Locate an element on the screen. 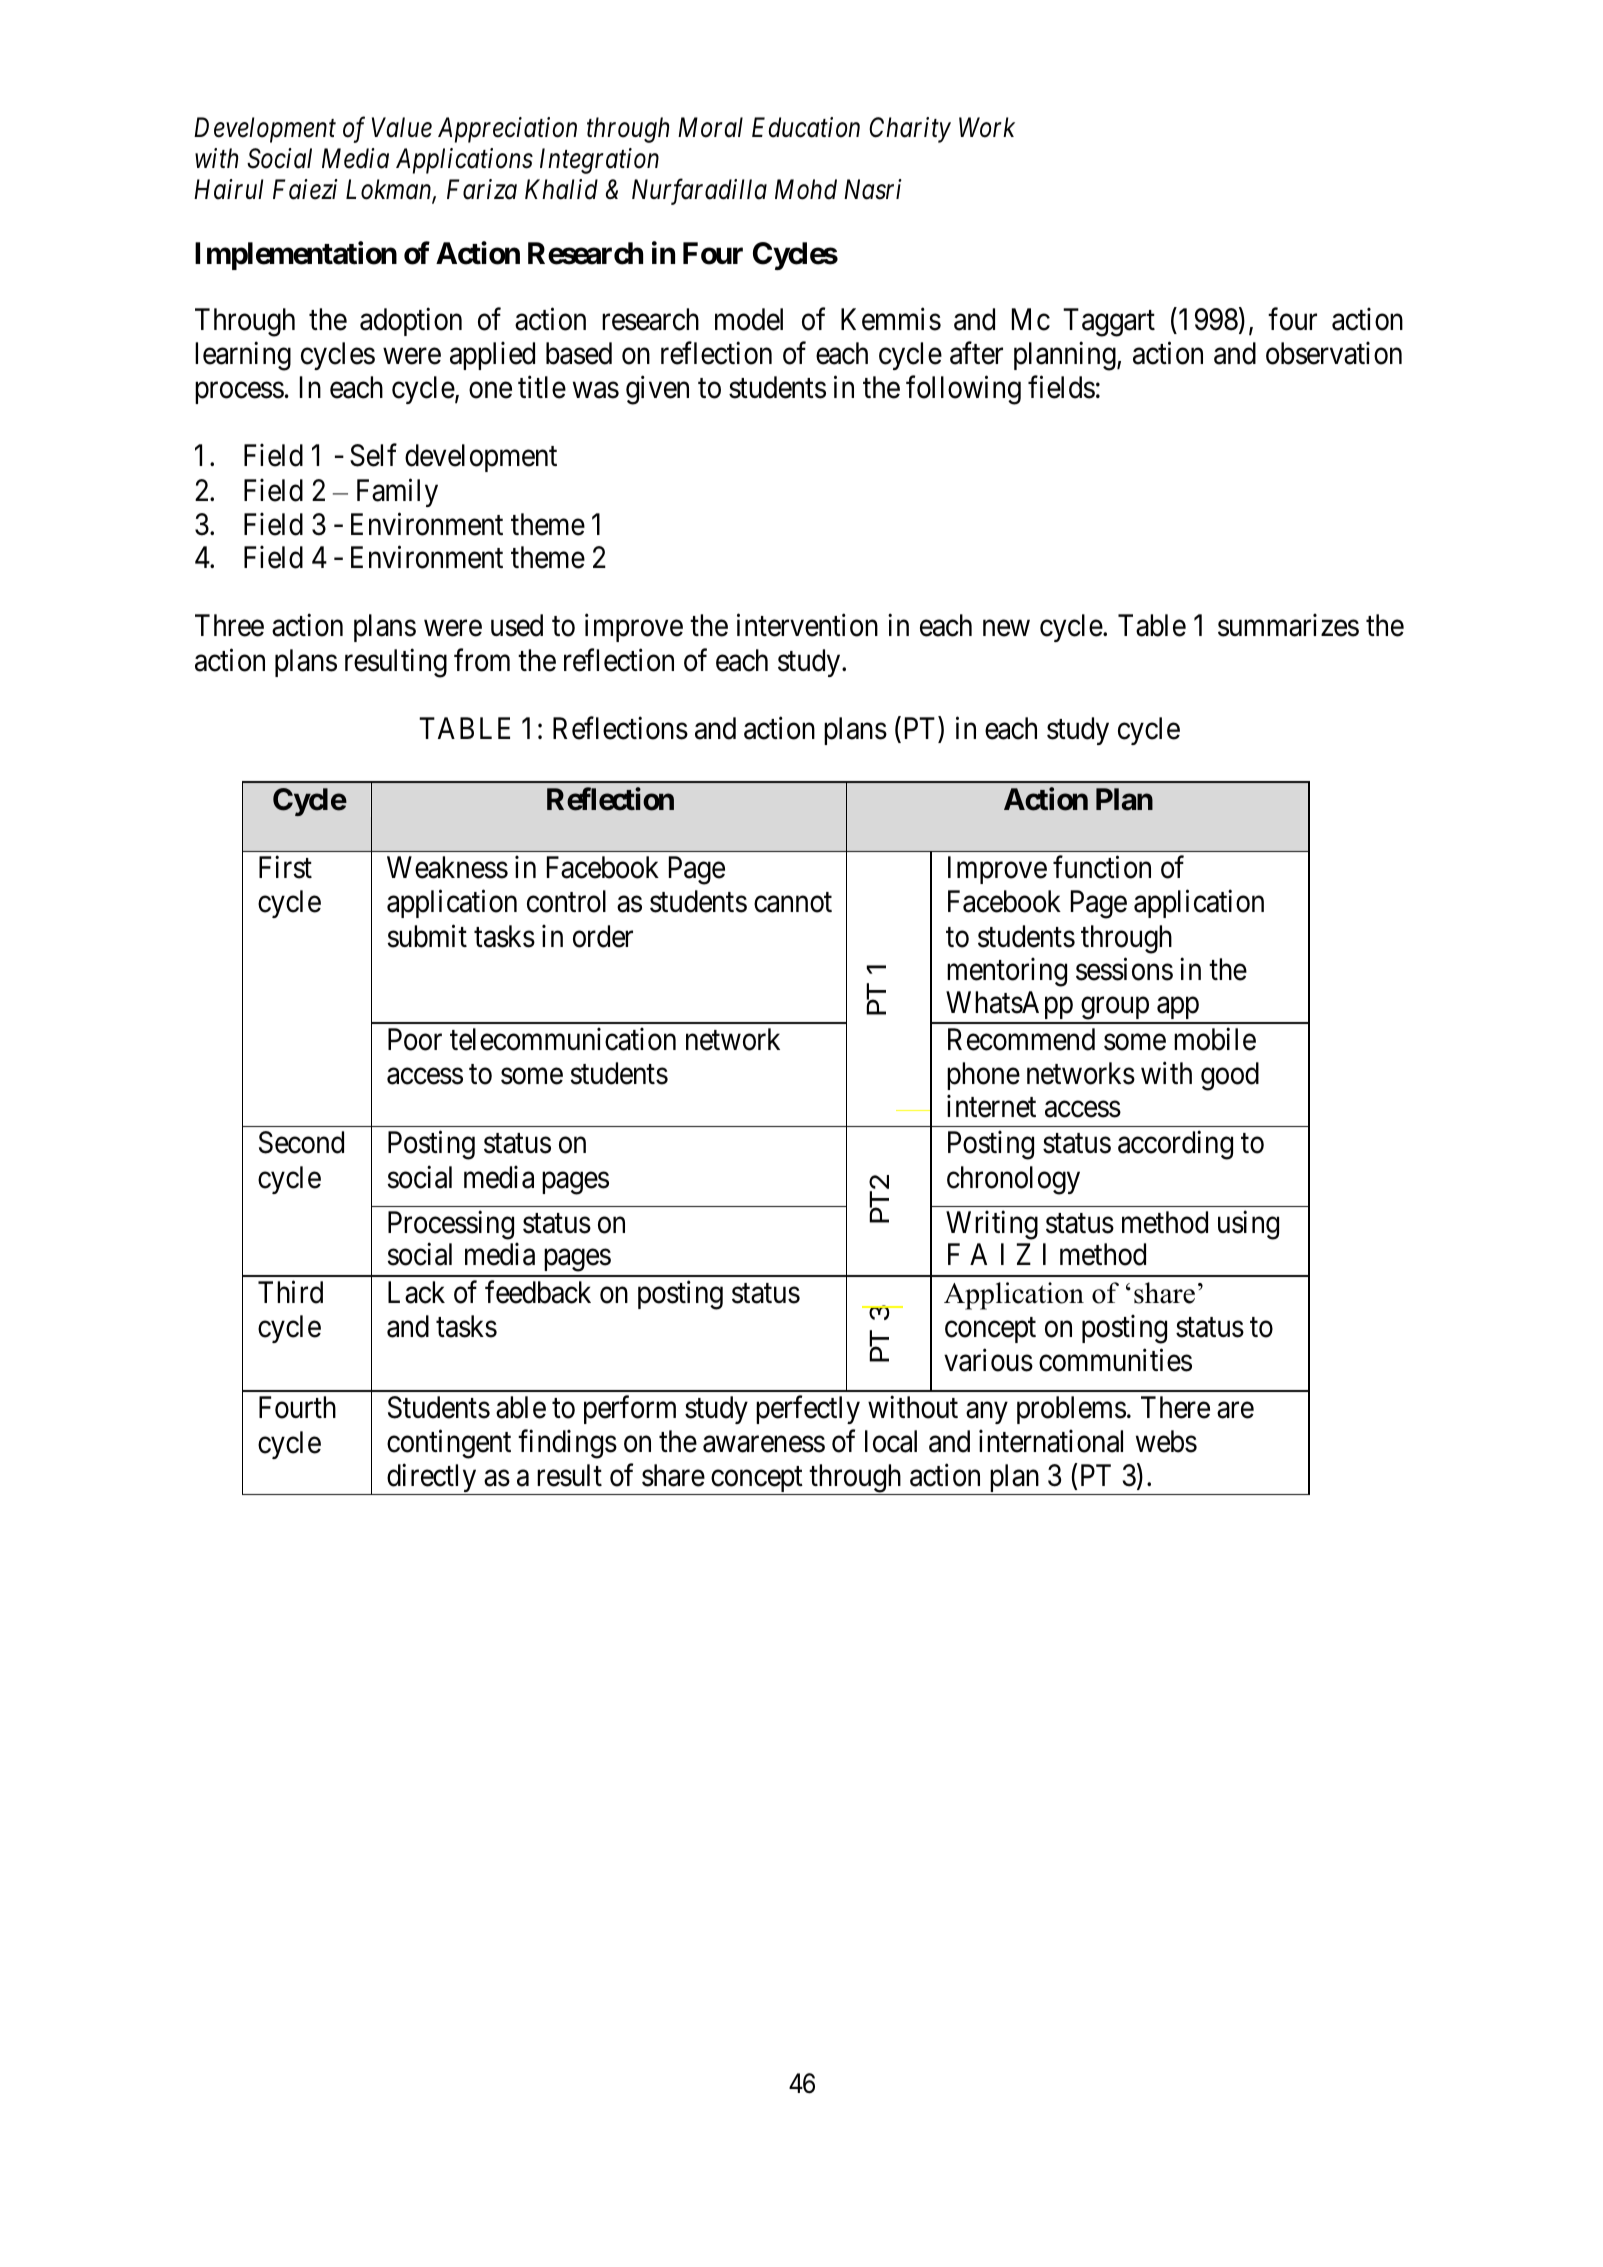  perfectly is located at coordinates (808, 1410).
